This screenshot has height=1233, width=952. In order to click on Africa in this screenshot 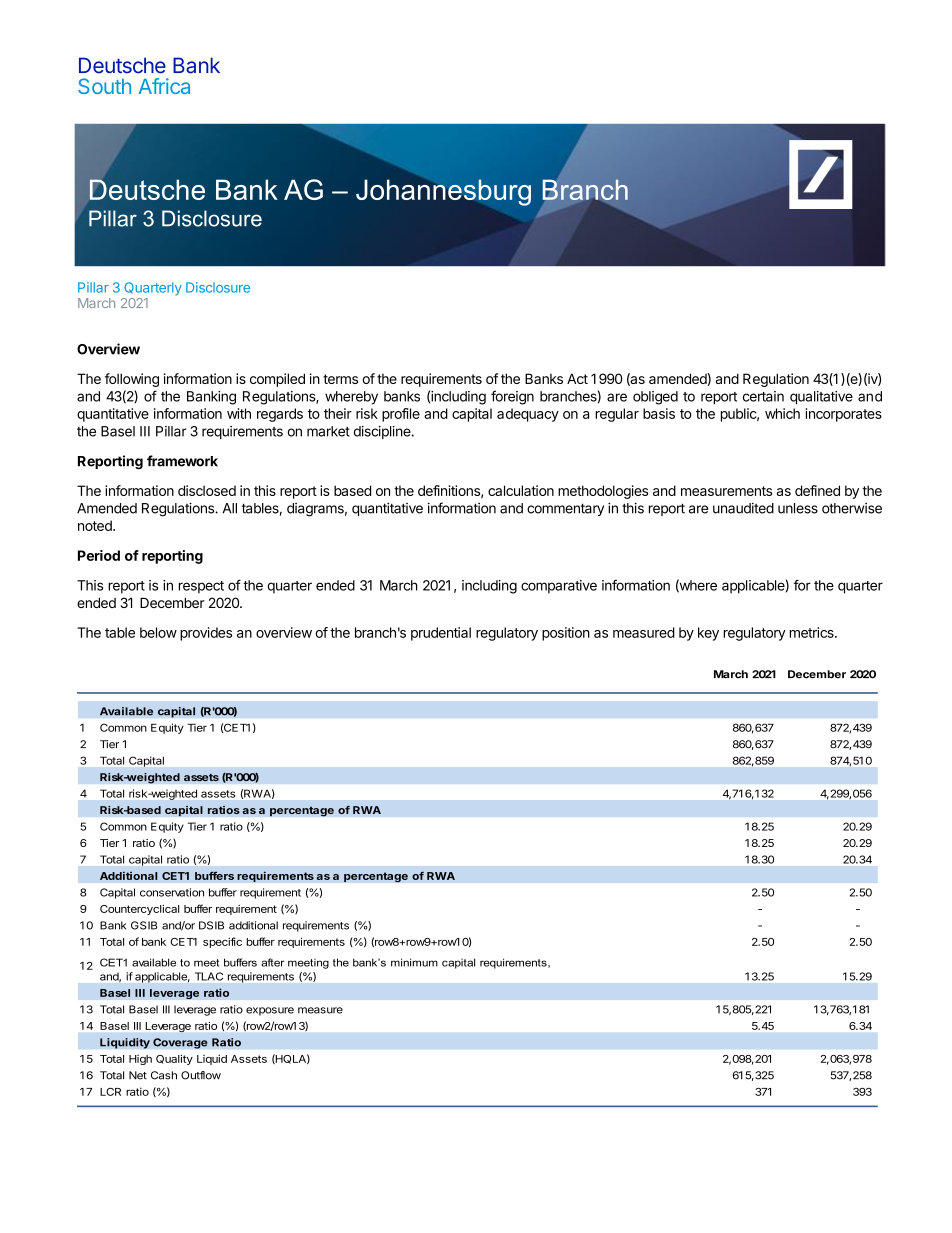, I will do `click(164, 86)`.
